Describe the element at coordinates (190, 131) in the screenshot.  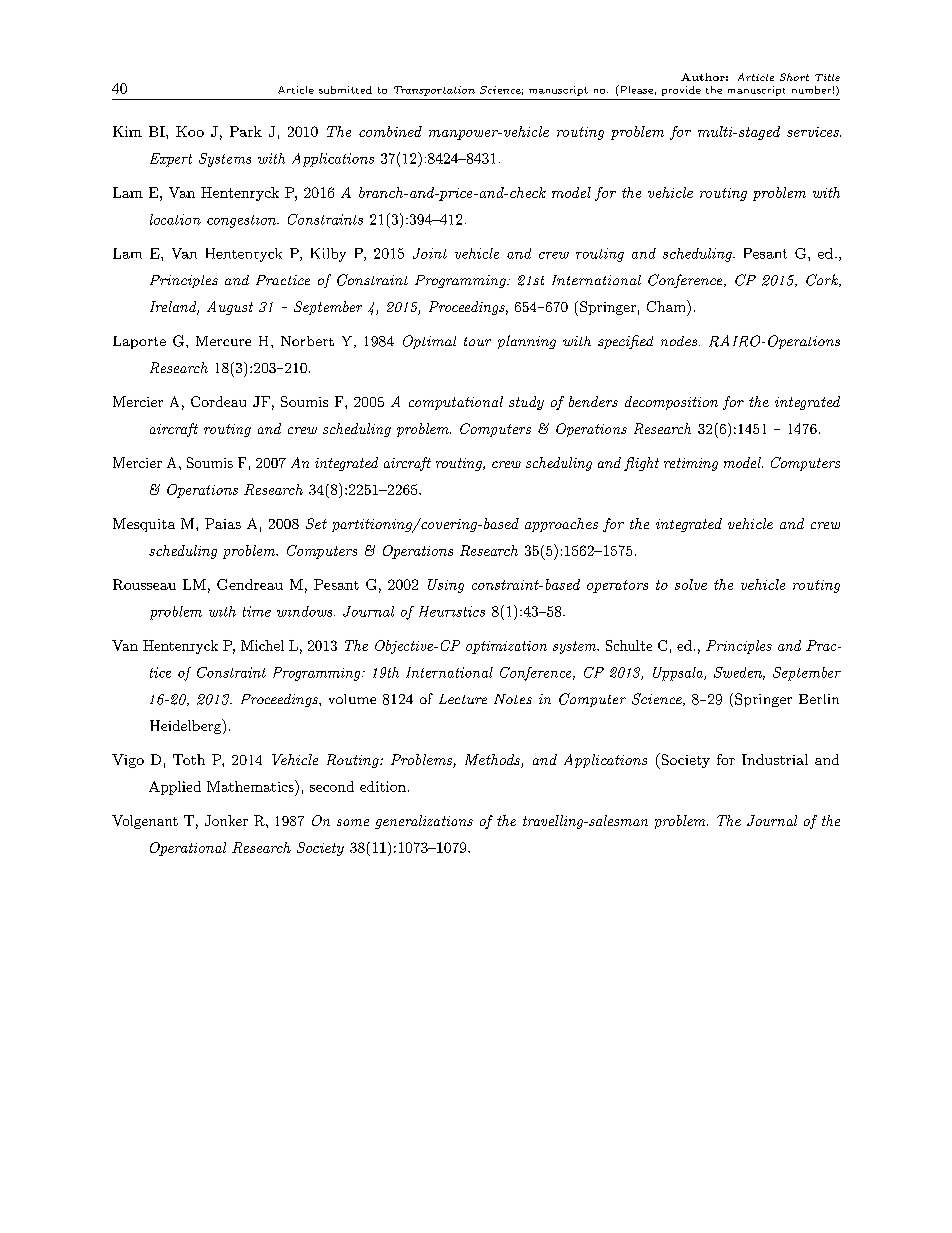
I see `Koo` at that location.
